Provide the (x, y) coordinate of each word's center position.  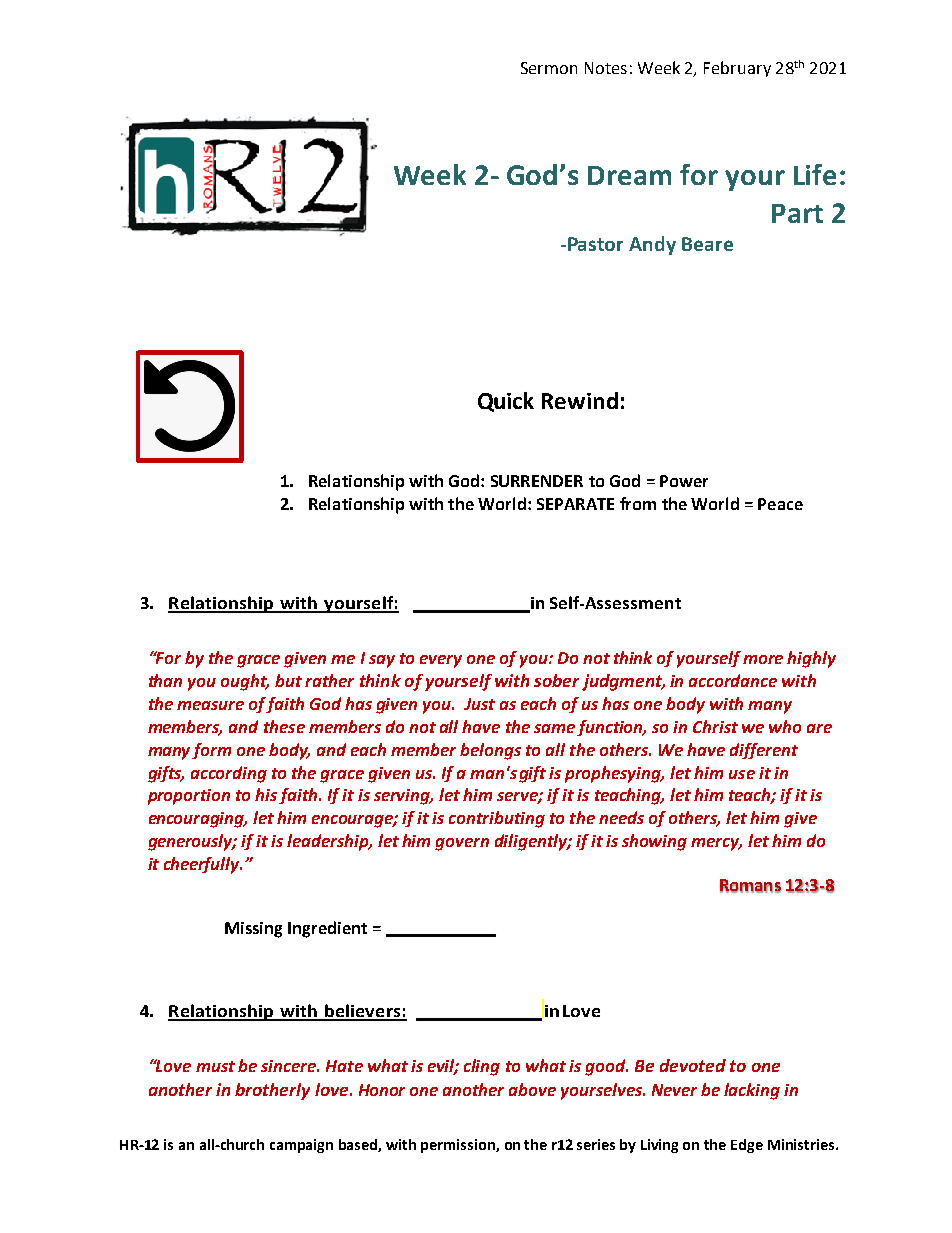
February (737, 69)
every (441, 661)
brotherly (272, 1091)
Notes (606, 68)
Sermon (549, 68)
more (763, 659)
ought (245, 682)
